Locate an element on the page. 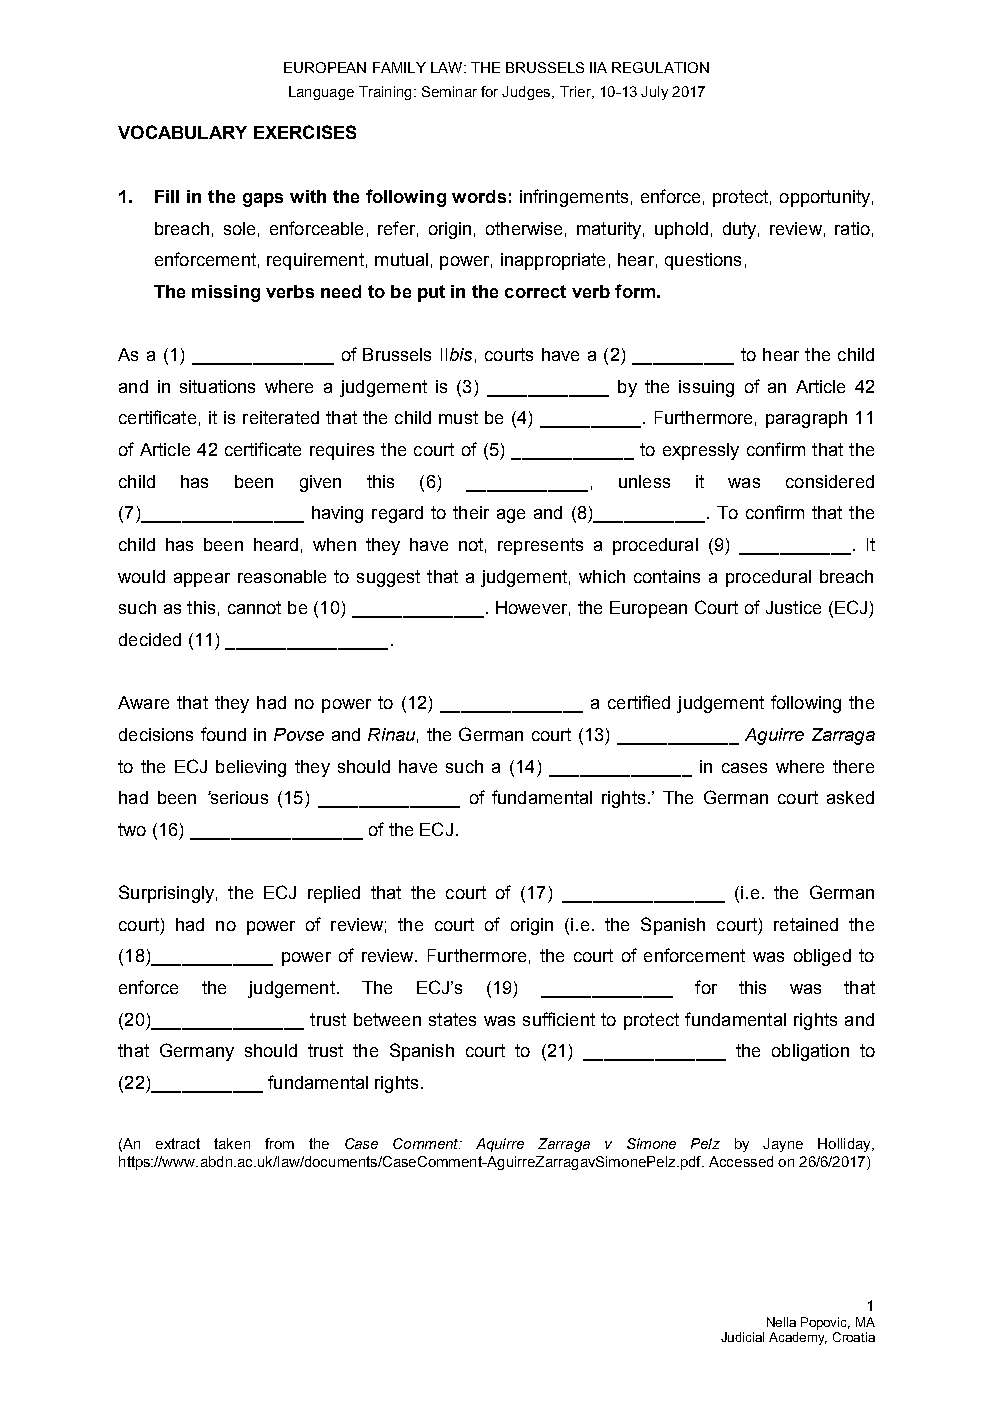  situations is located at coordinates (217, 386).
